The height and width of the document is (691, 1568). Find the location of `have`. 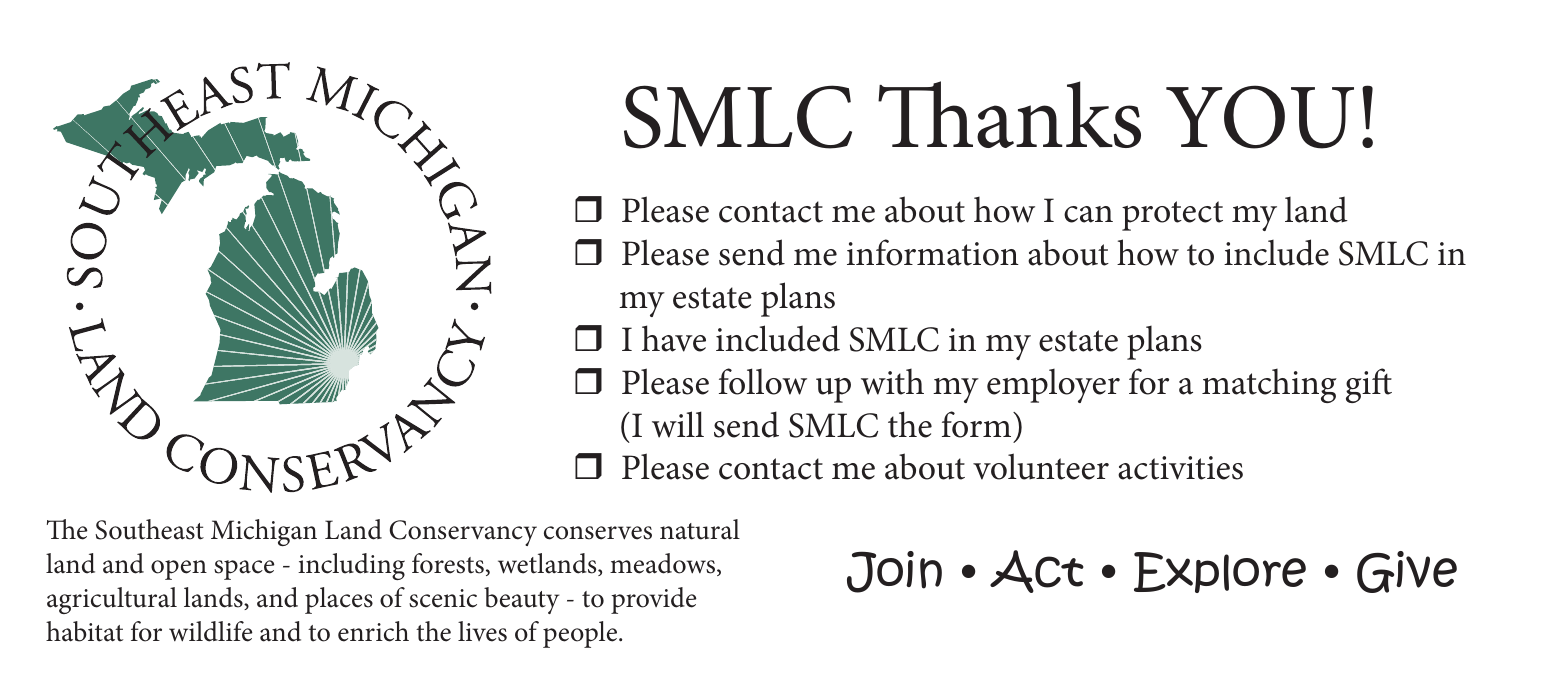

have is located at coordinates (674, 338).
